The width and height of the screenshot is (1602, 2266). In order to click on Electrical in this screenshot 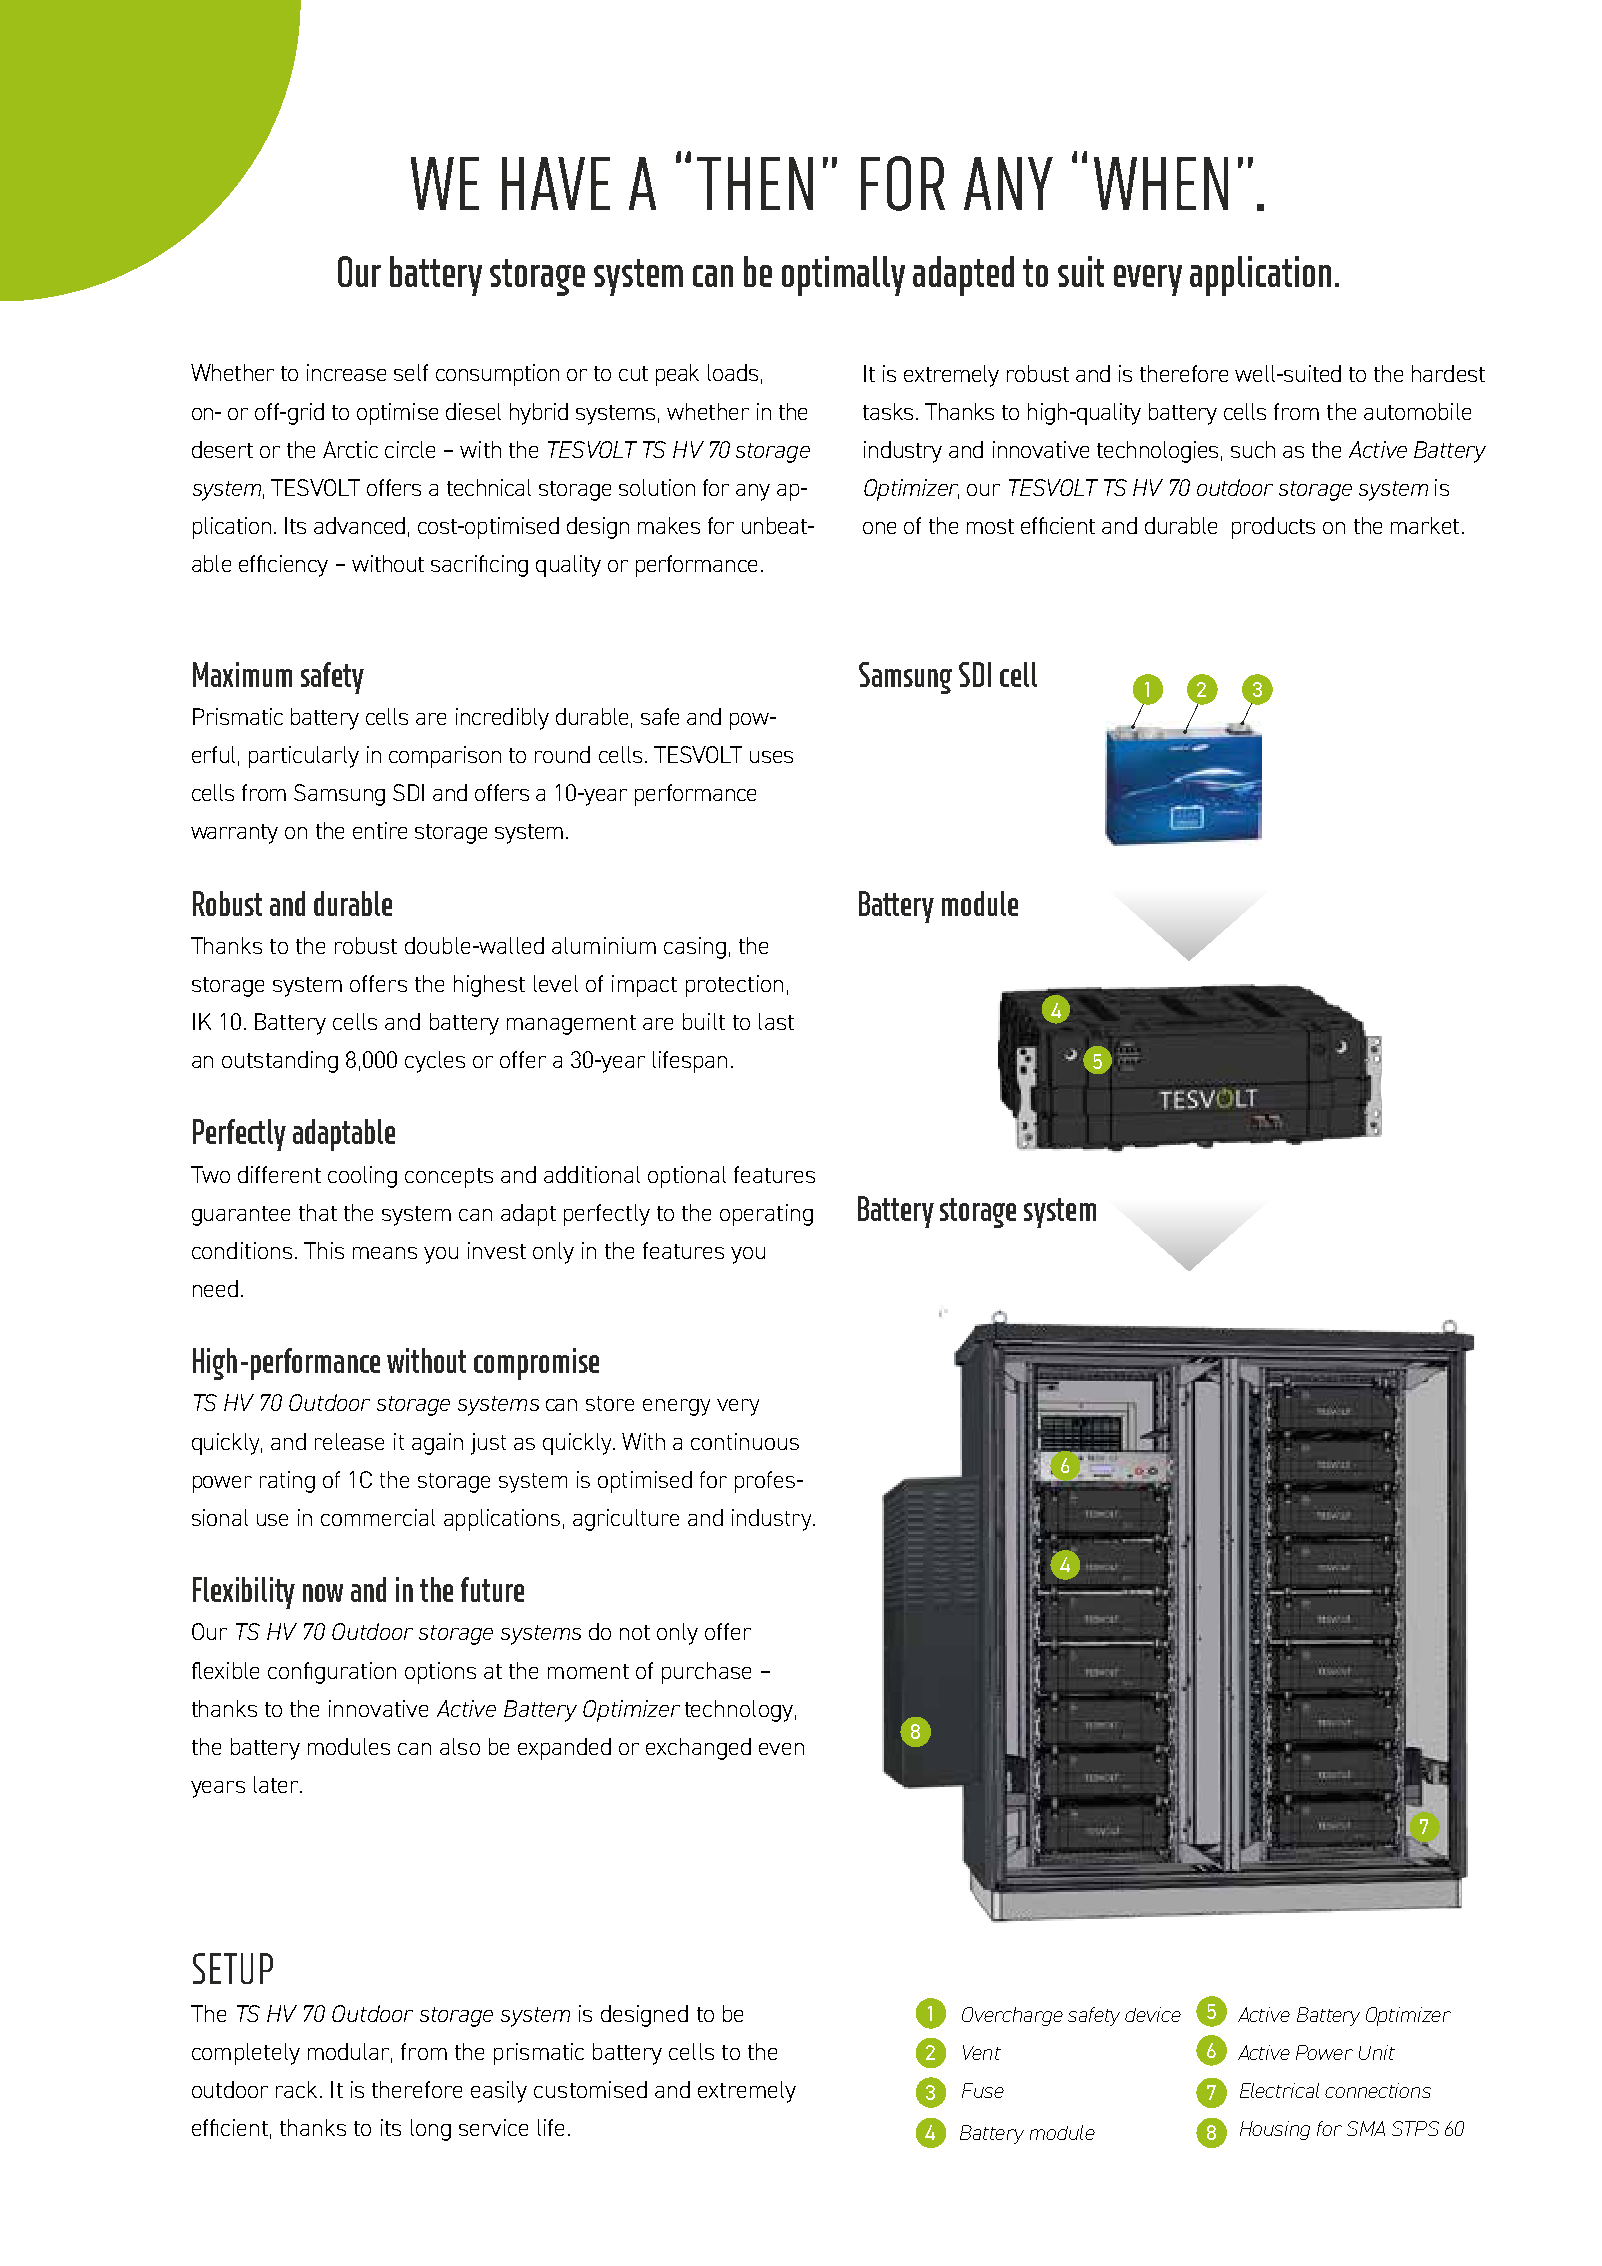, I will do `click(1279, 2090)`.
